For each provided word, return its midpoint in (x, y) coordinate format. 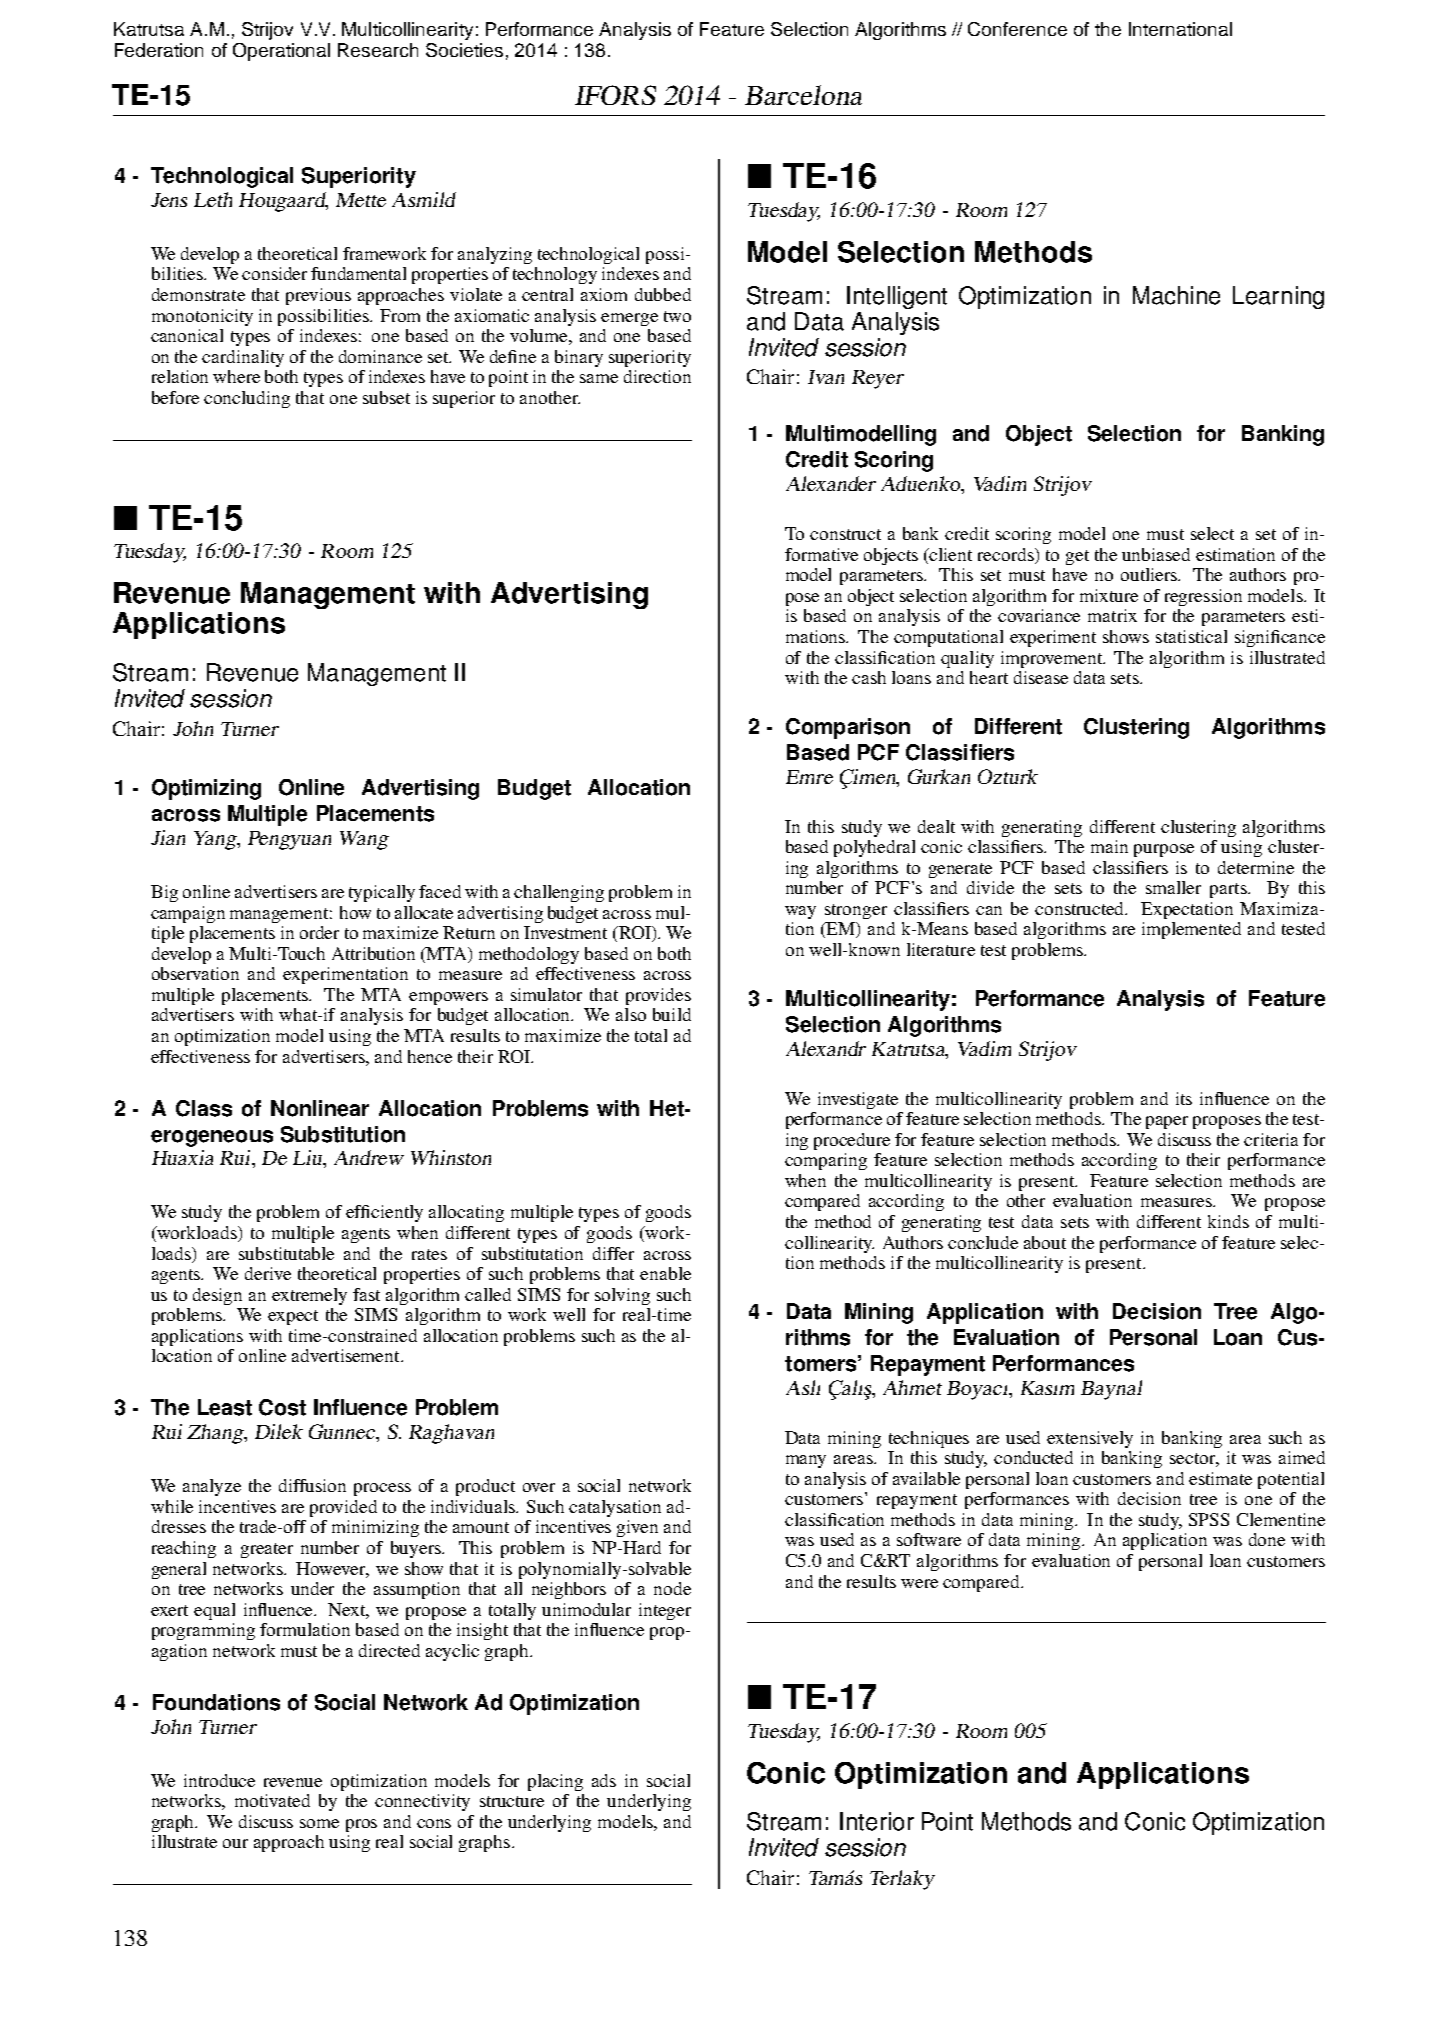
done (1267, 1539)
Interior (877, 1821)
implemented (1191, 930)
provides (658, 996)
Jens (169, 200)
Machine (1176, 295)
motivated (272, 1800)
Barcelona (803, 95)
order (319, 932)
